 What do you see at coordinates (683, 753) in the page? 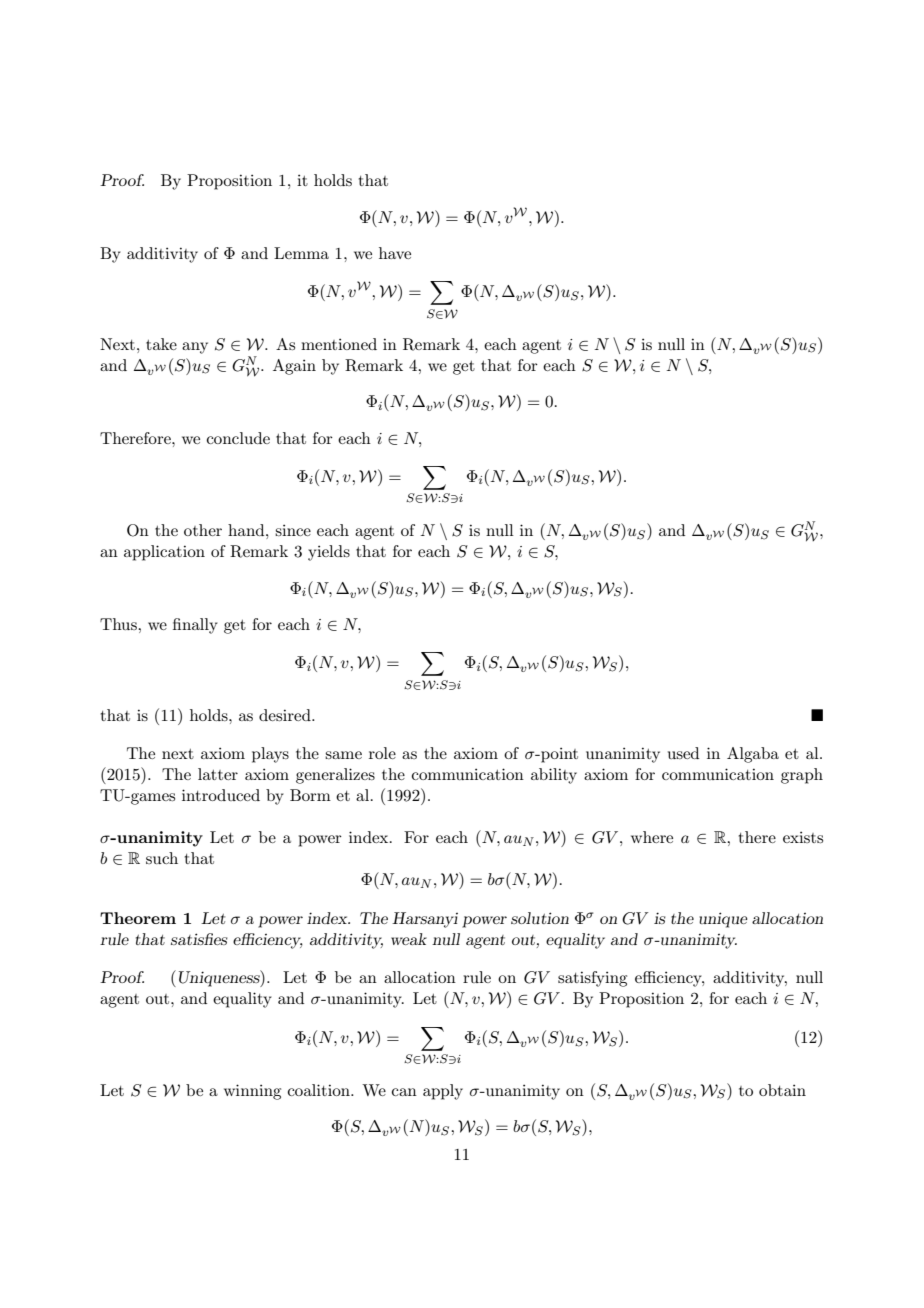
I see `used` at bounding box center [683, 753].
